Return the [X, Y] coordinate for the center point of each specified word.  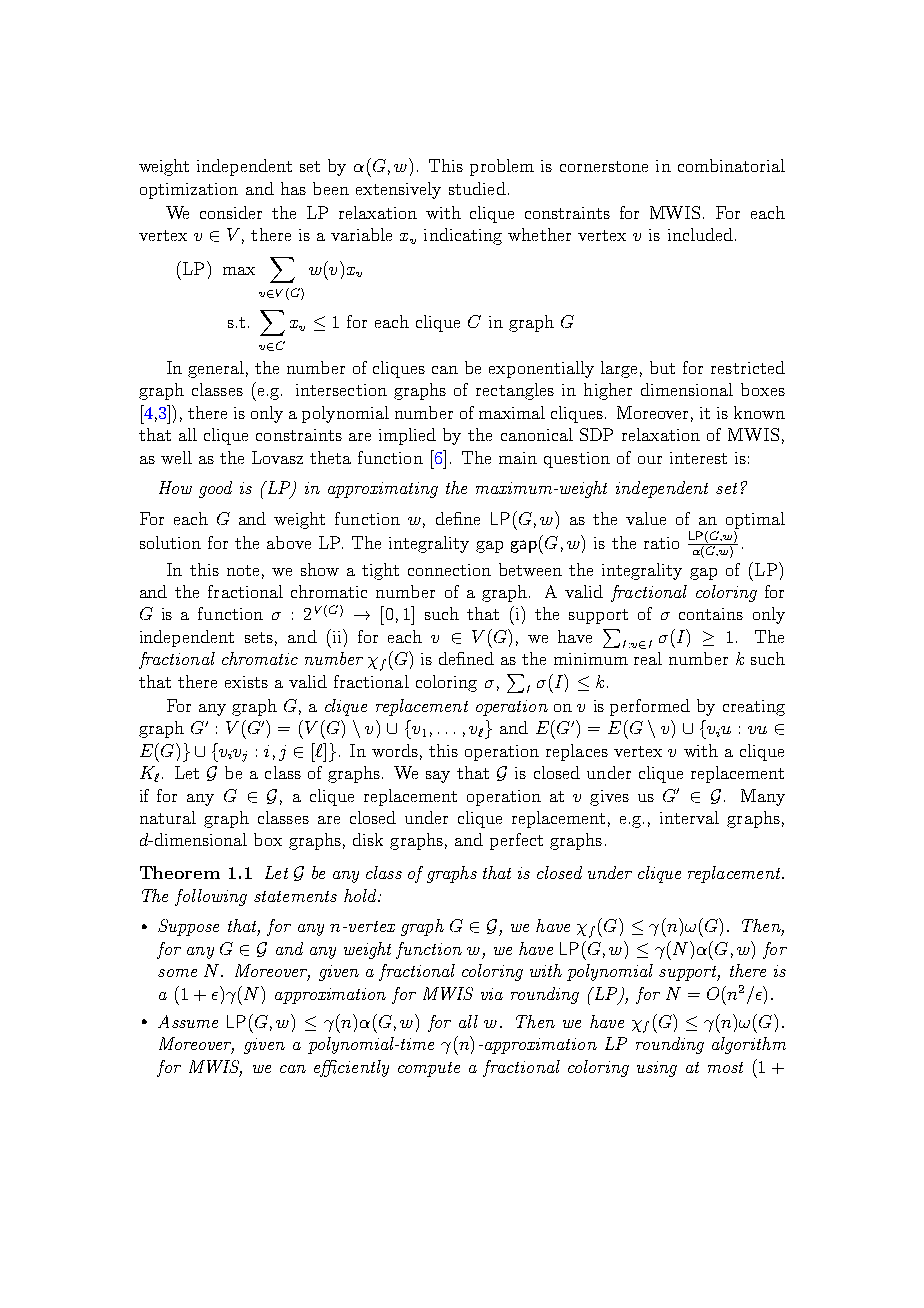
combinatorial [731, 165]
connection [449, 570]
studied [477, 188]
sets [259, 637]
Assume [188, 1021]
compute [429, 1069]
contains [711, 614]
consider [231, 212]
